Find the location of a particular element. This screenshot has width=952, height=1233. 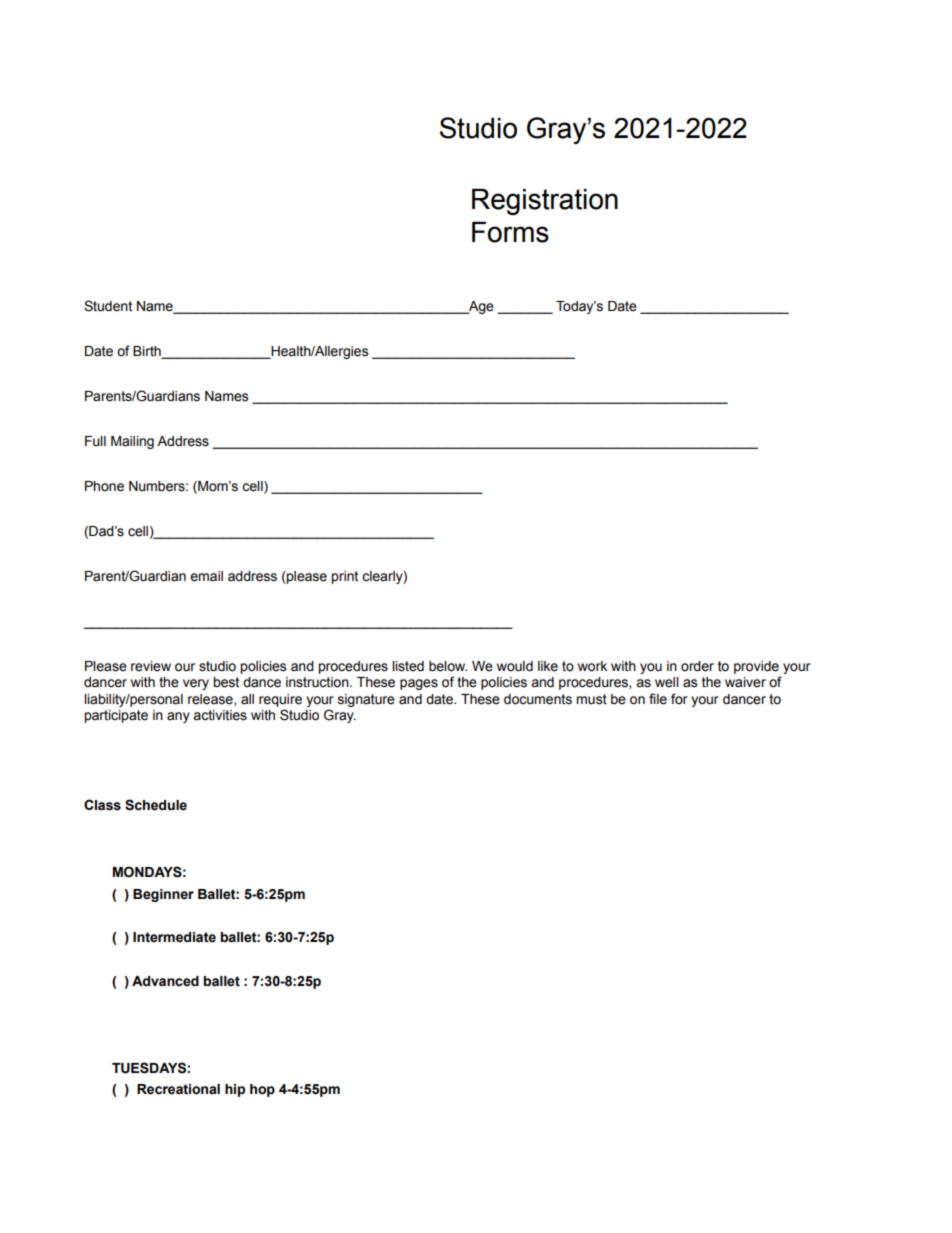

Beginner is located at coordinates (163, 895).
